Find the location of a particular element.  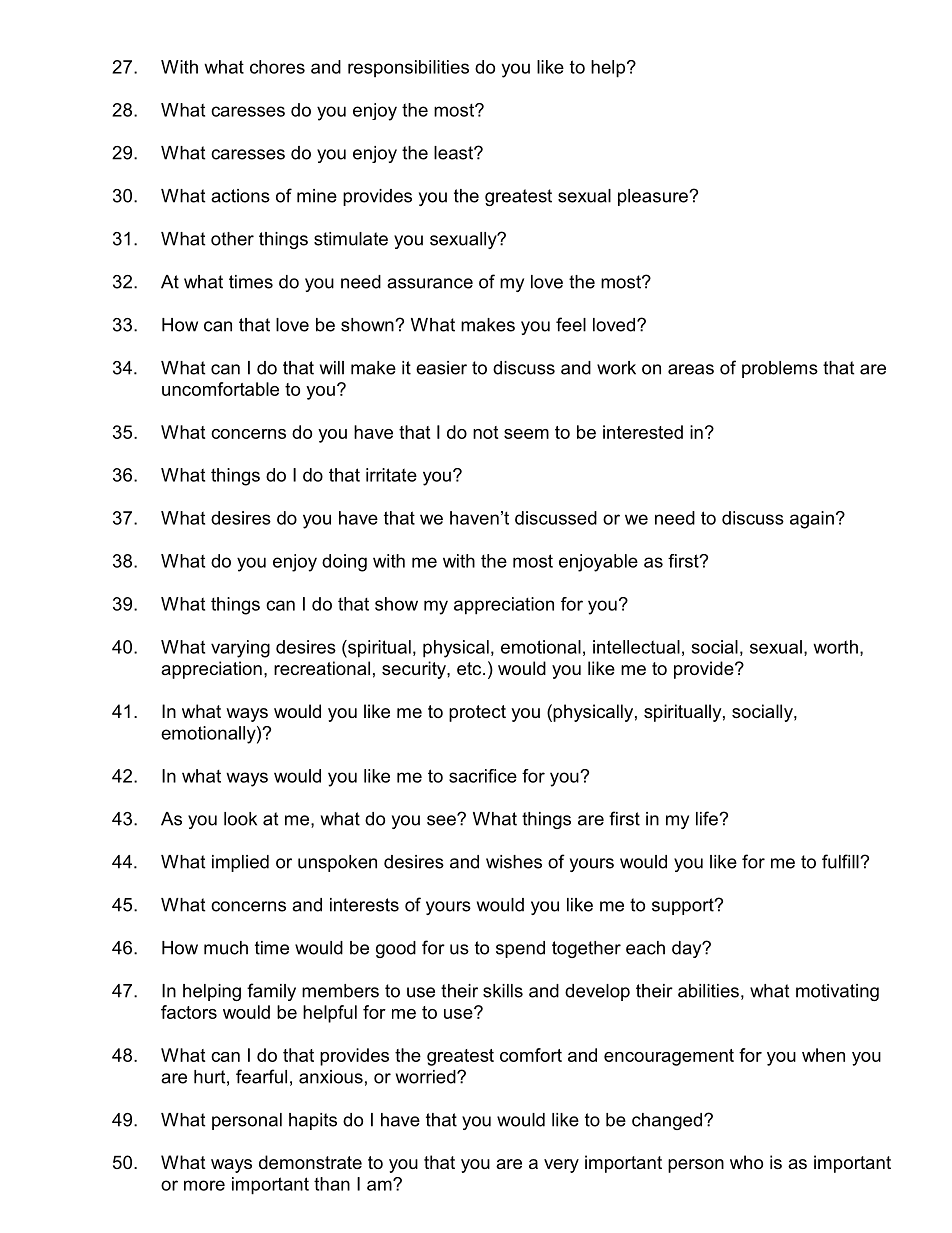

demonstrate is located at coordinates (310, 1162).
